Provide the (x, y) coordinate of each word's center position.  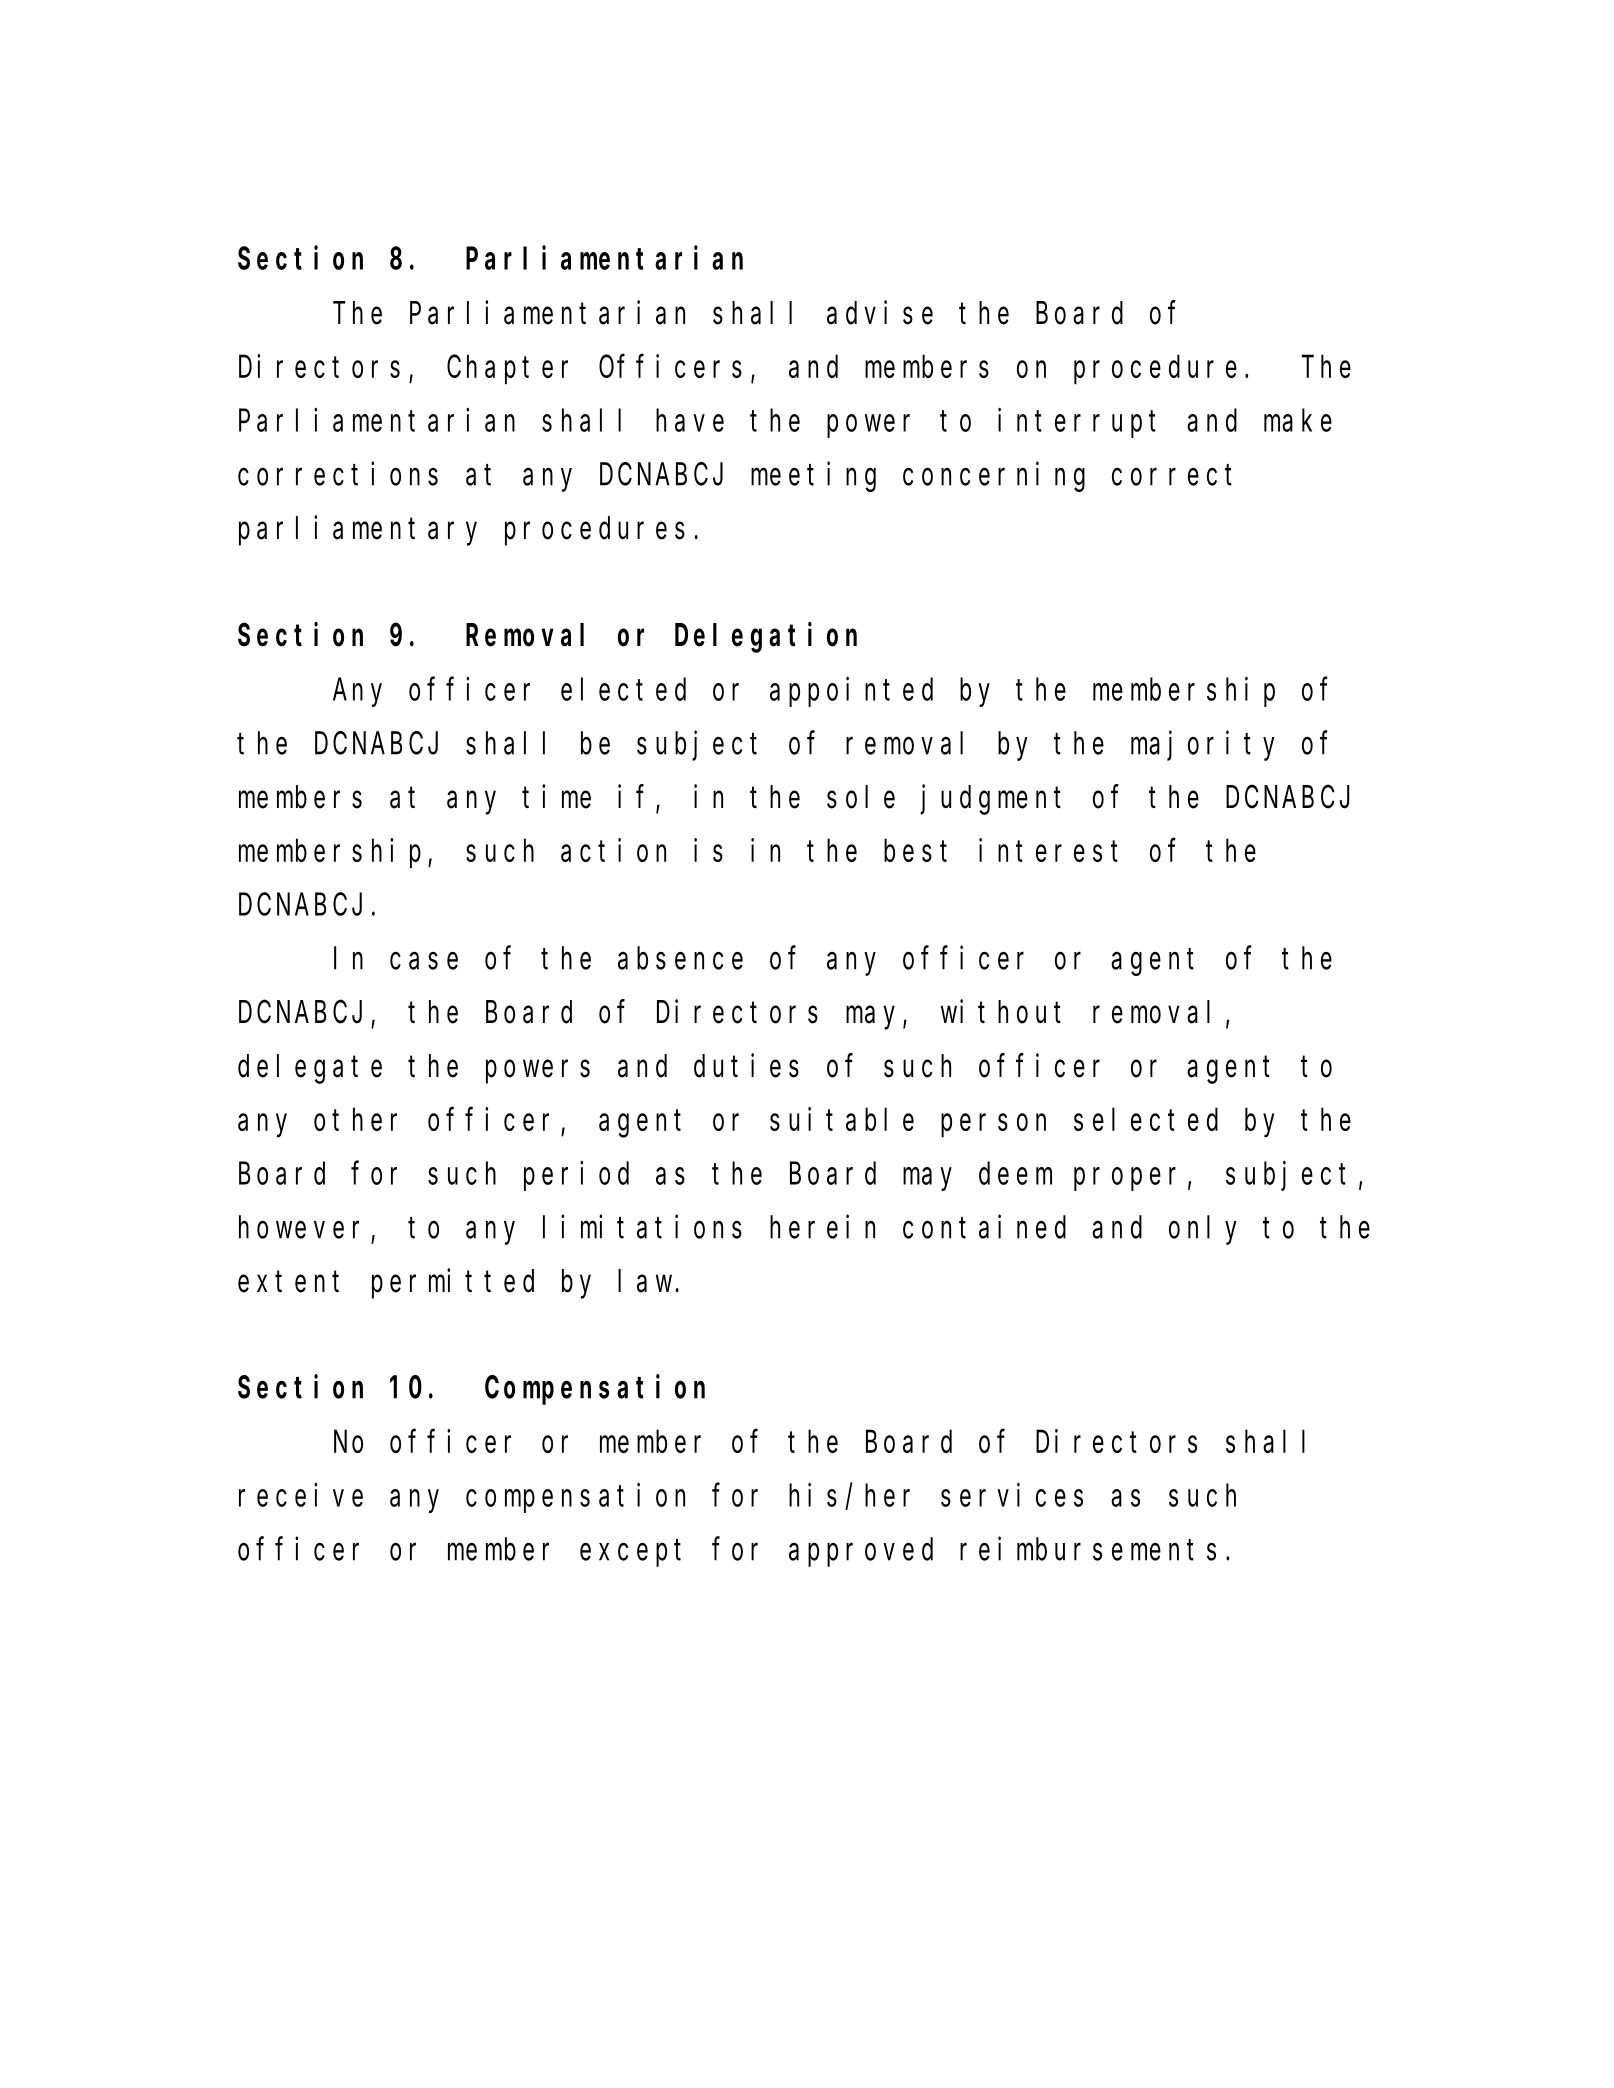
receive (301, 1495)
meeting (813, 477)
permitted (453, 1284)
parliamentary (358, 531)
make (1298, 420)
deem (1015, 1173)
